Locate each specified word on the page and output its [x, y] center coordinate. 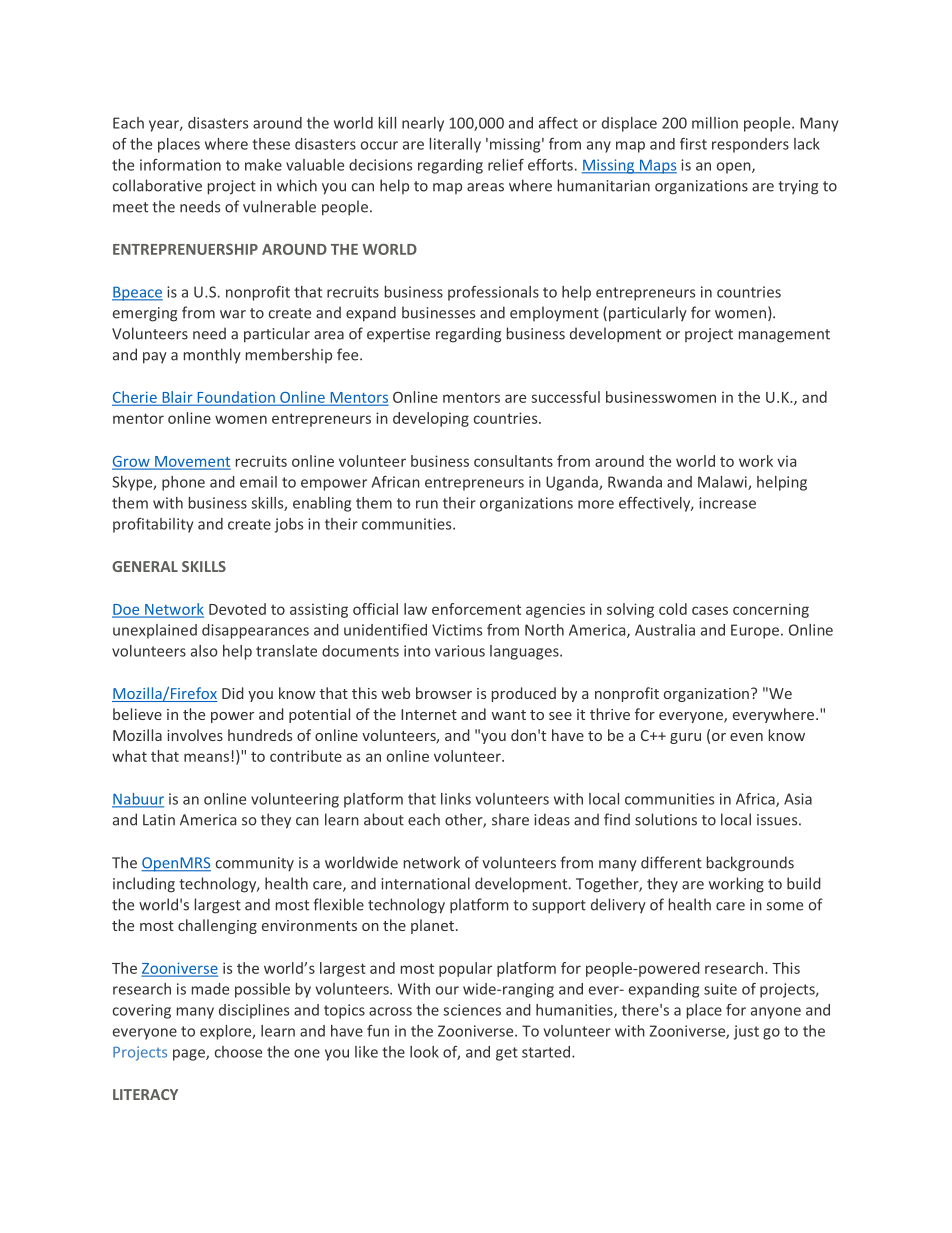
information [180, 165]
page [190, 1055]
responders [750, 145]
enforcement [476, 609]
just [746, 1032]
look [424, 1052]
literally [455, 145]
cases [710, 610]
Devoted [237, 609]
